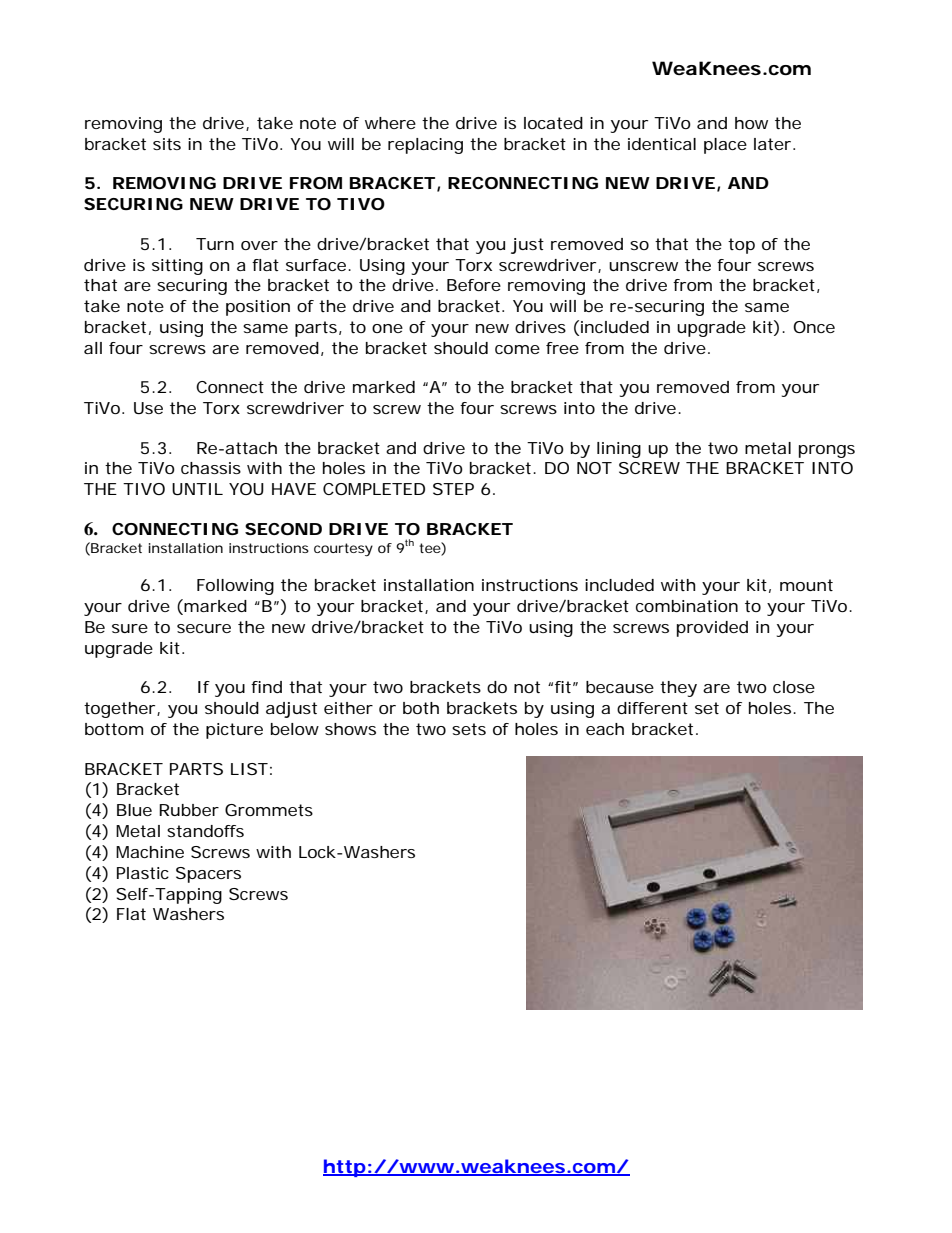 Image resolution: width=952 pixels, height=1233 pixels. Describe the element at coordinates (605, 729) in the image. I see `each` at that location.
